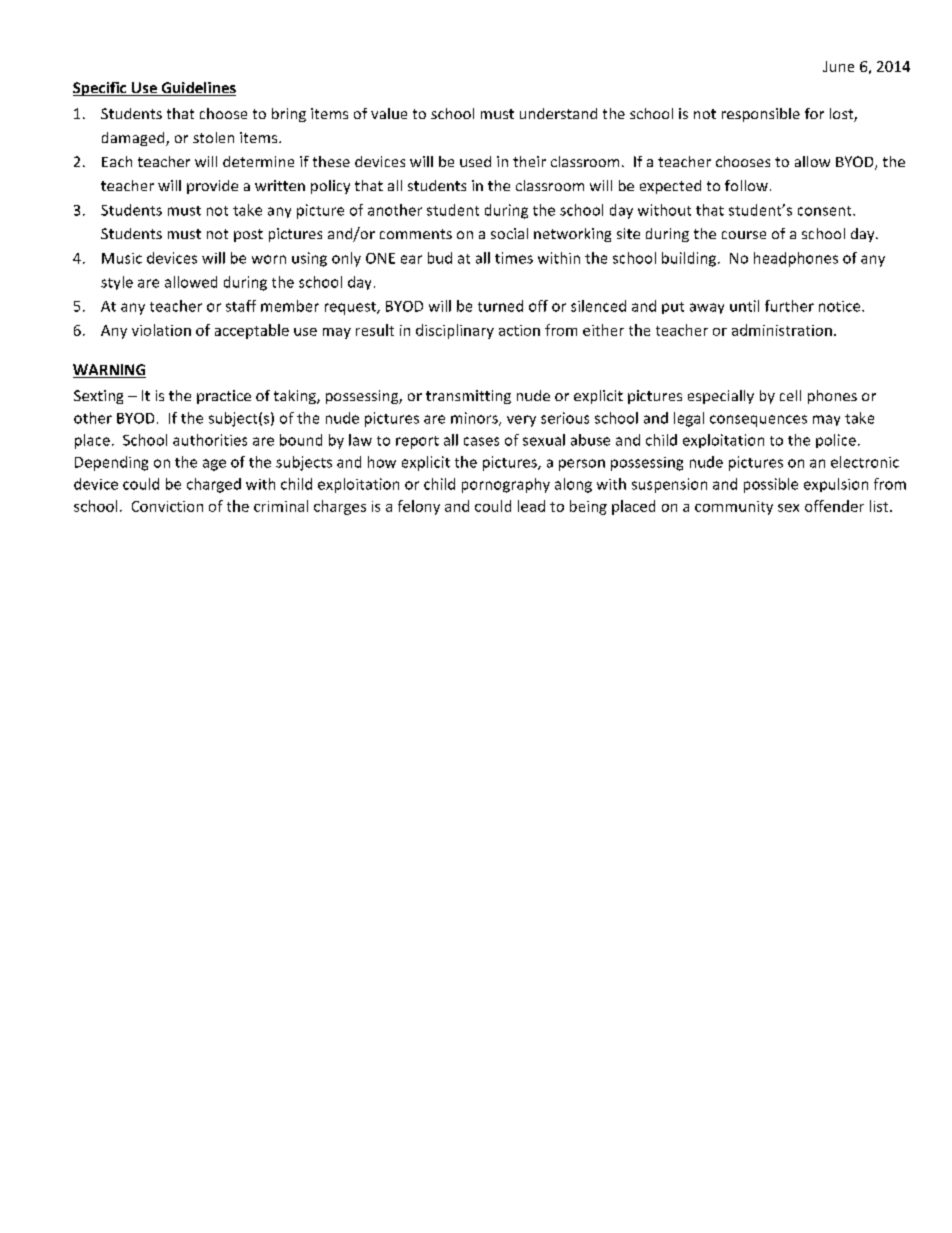 The width and height of the screenshot is (952, 1233). What do you see at coordinates (558, 113) in the screenshot?
I see `understand` at bounding box center [558, 113].
